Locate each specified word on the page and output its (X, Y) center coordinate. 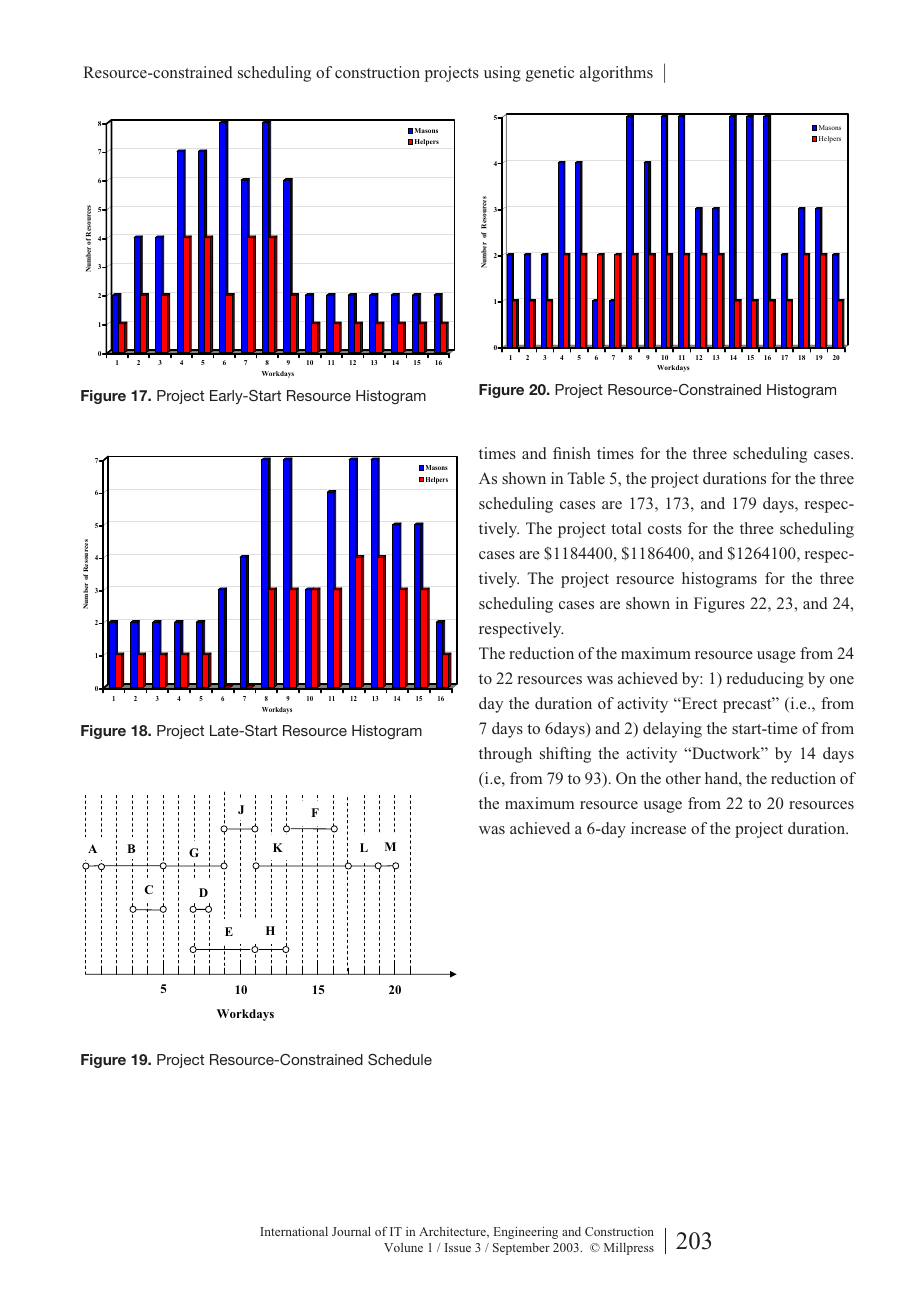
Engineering (526, 1233)
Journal (351, 1231)
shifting (565, 755)
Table (586, 478)
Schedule (400, 1059)
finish (572, 453)
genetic (550, 74)
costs (665, 529)
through (505, 755)
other (683, 778)
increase (658, 828)
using (502, 74)
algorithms (616, 74)
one (842, 680)
